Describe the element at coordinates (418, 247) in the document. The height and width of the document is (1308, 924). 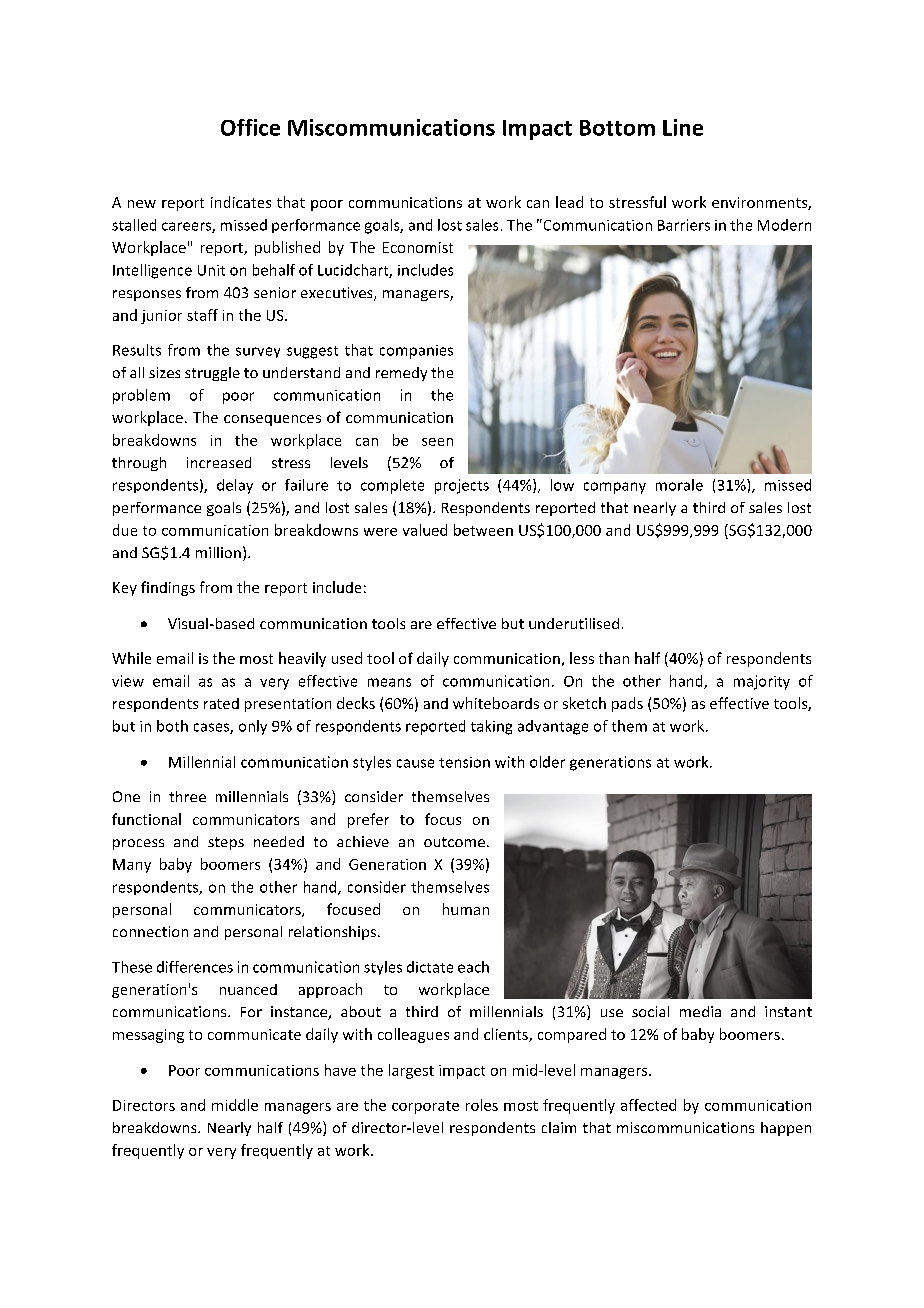
I see `Economist` at that location.
